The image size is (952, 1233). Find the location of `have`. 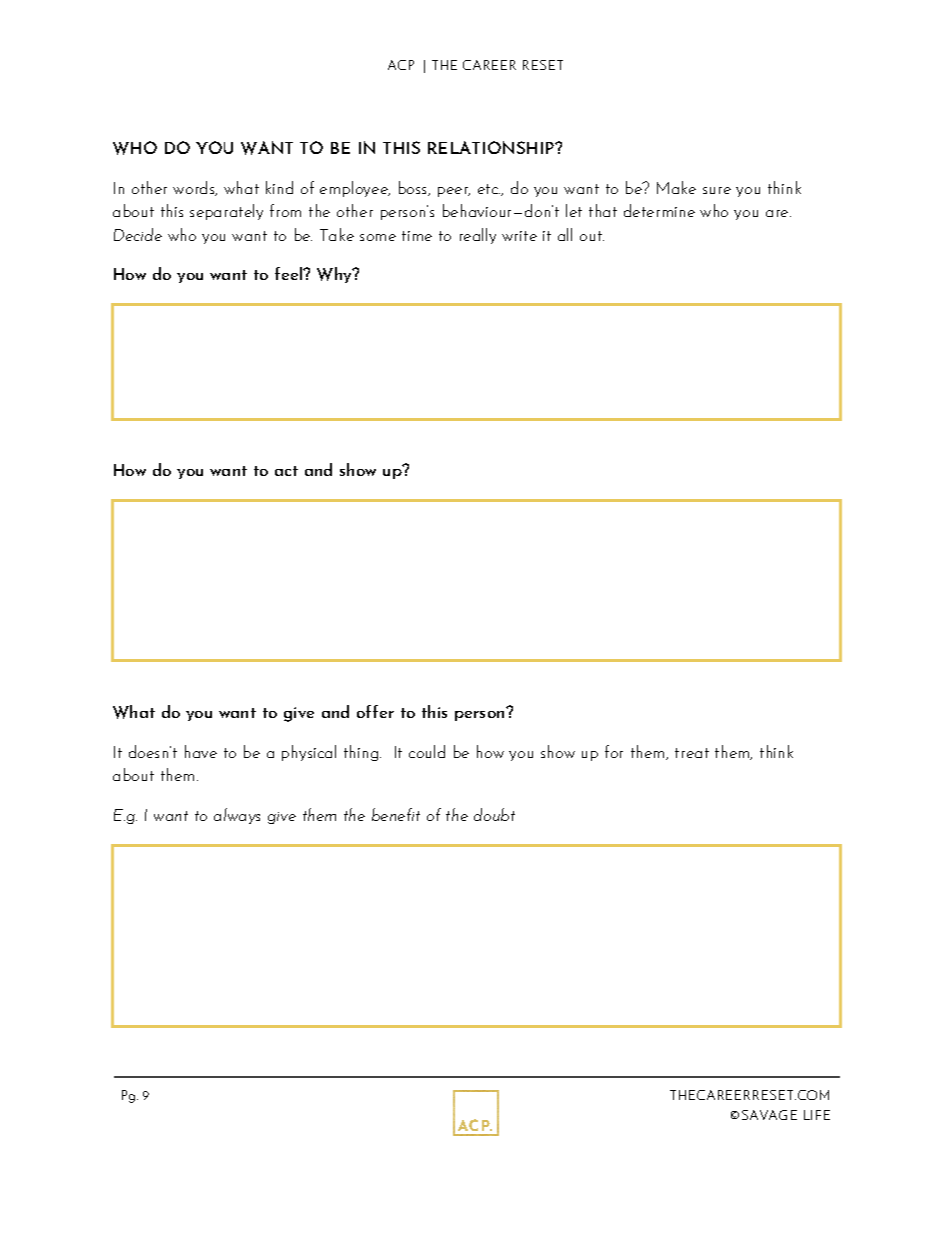

have is located at coordinates (201, 751).
